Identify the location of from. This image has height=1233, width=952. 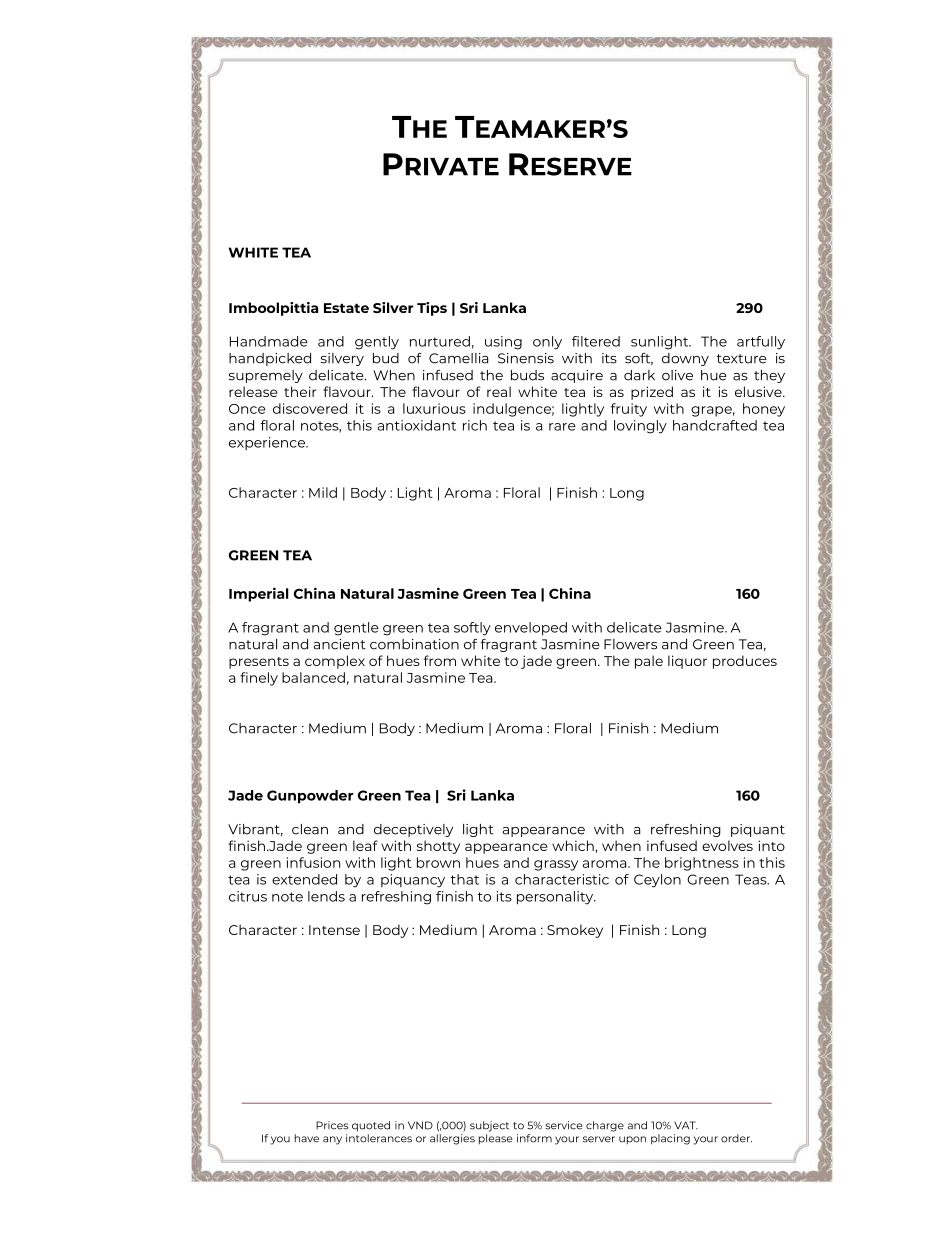
(440, 660).
